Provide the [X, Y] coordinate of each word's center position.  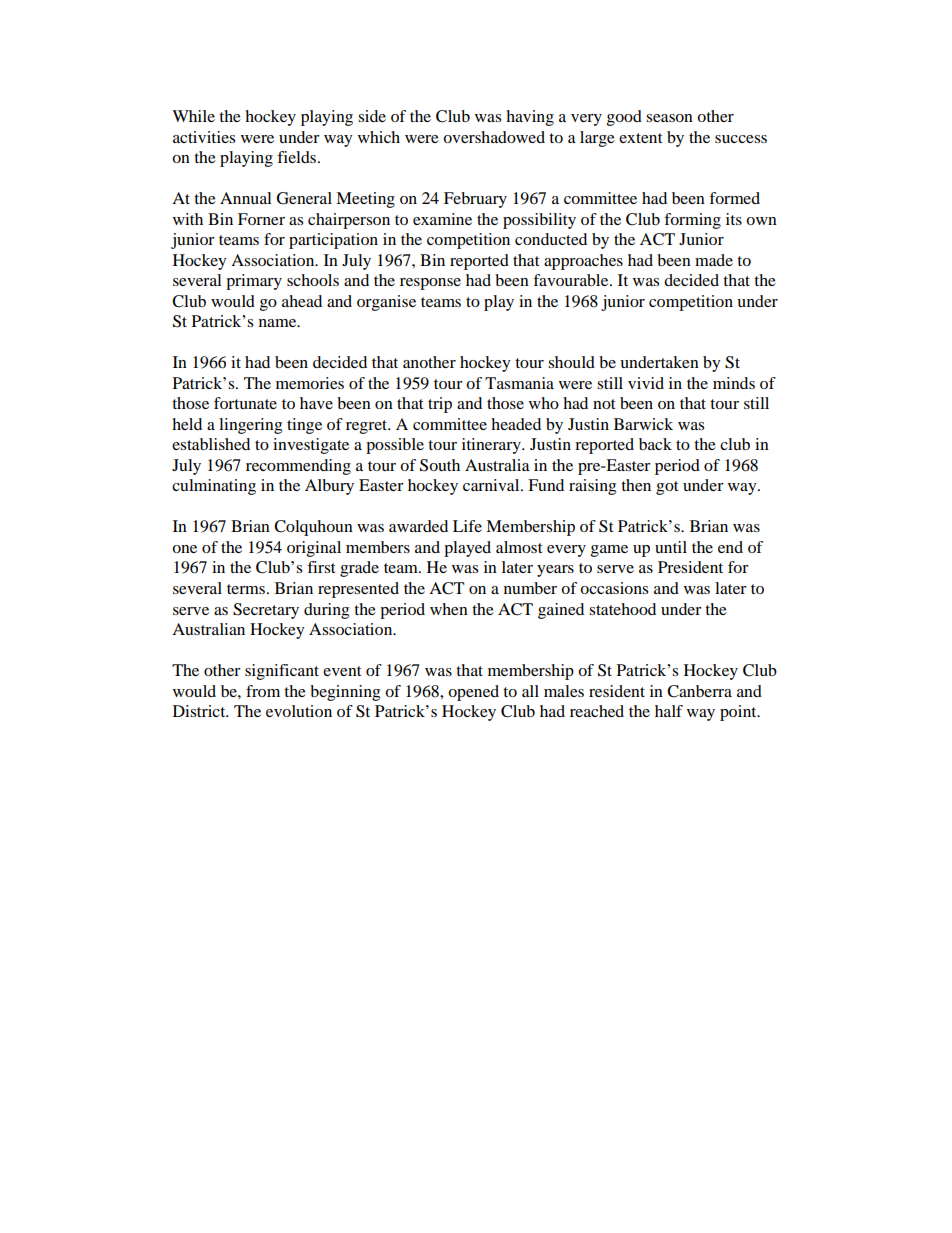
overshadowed [494, 137]
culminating [214, 487]
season [669, 118]
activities [204, 137]
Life [467, 526]
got [667, 488]
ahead [302, 301]
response [430, 284]
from [263, 691]
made [714, 260]
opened [473, 693]
